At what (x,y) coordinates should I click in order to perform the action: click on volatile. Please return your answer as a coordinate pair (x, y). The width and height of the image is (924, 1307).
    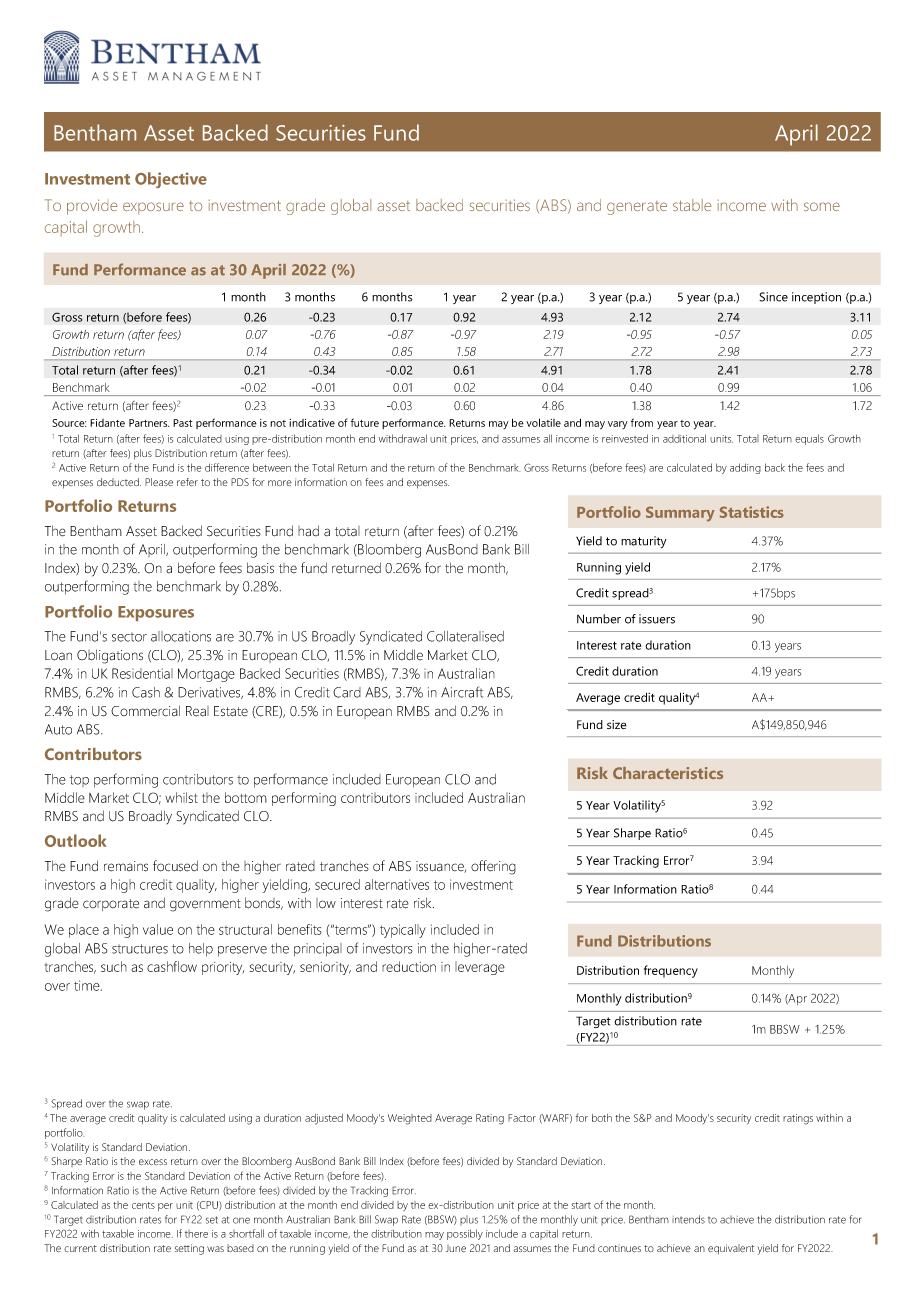
    Looking at the image, I should click on (543, 422).
